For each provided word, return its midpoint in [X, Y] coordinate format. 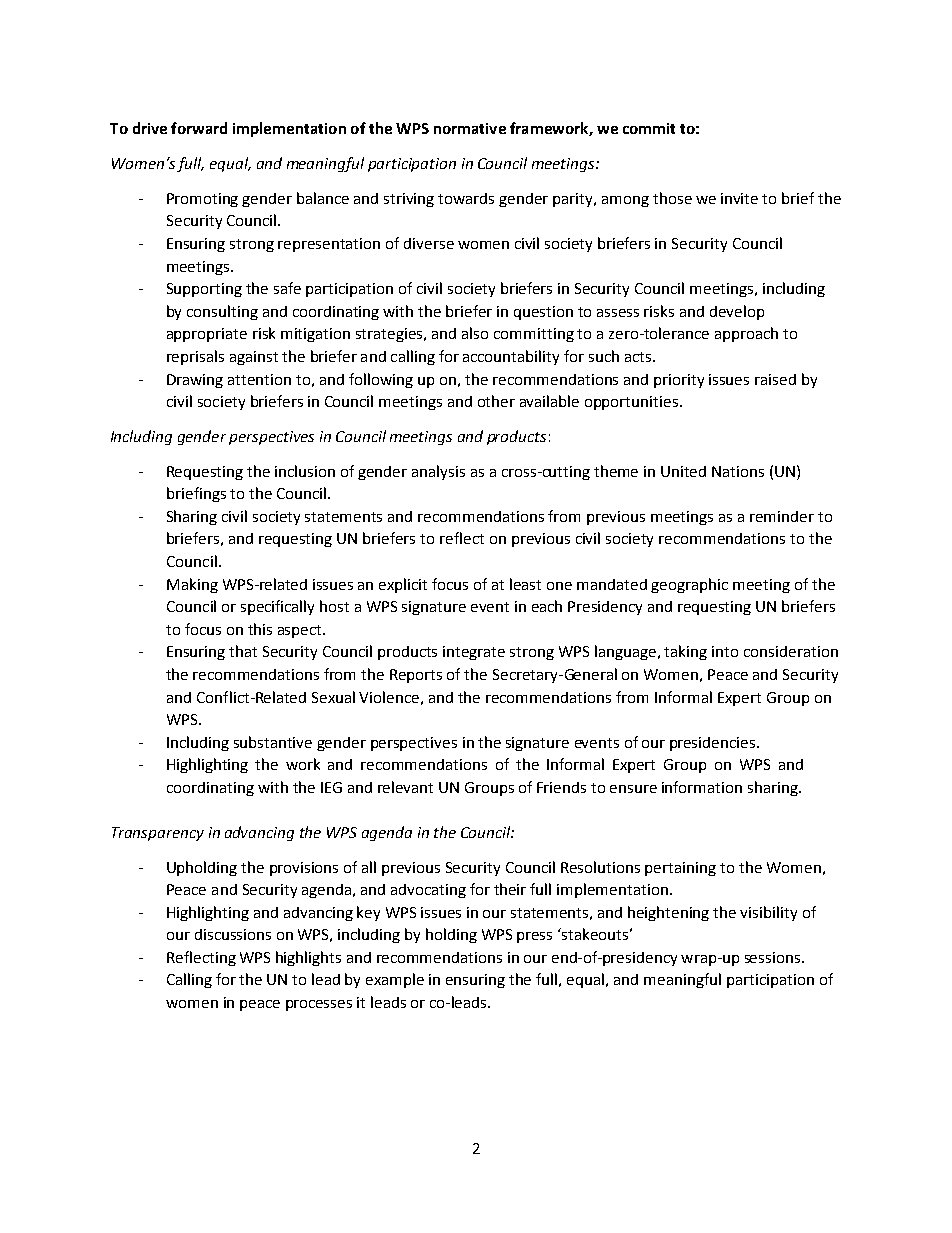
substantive [273, 742]
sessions [774, 957]
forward [199, 128]
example [395, 980]
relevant [405, 787]
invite [739, 198]
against [254, 358]
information [702, 787]
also [475, 333]
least [525, 584]
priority [679, 381]
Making [192, 585]
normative [470, 128]
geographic [689, 585]
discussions [233, 934]
